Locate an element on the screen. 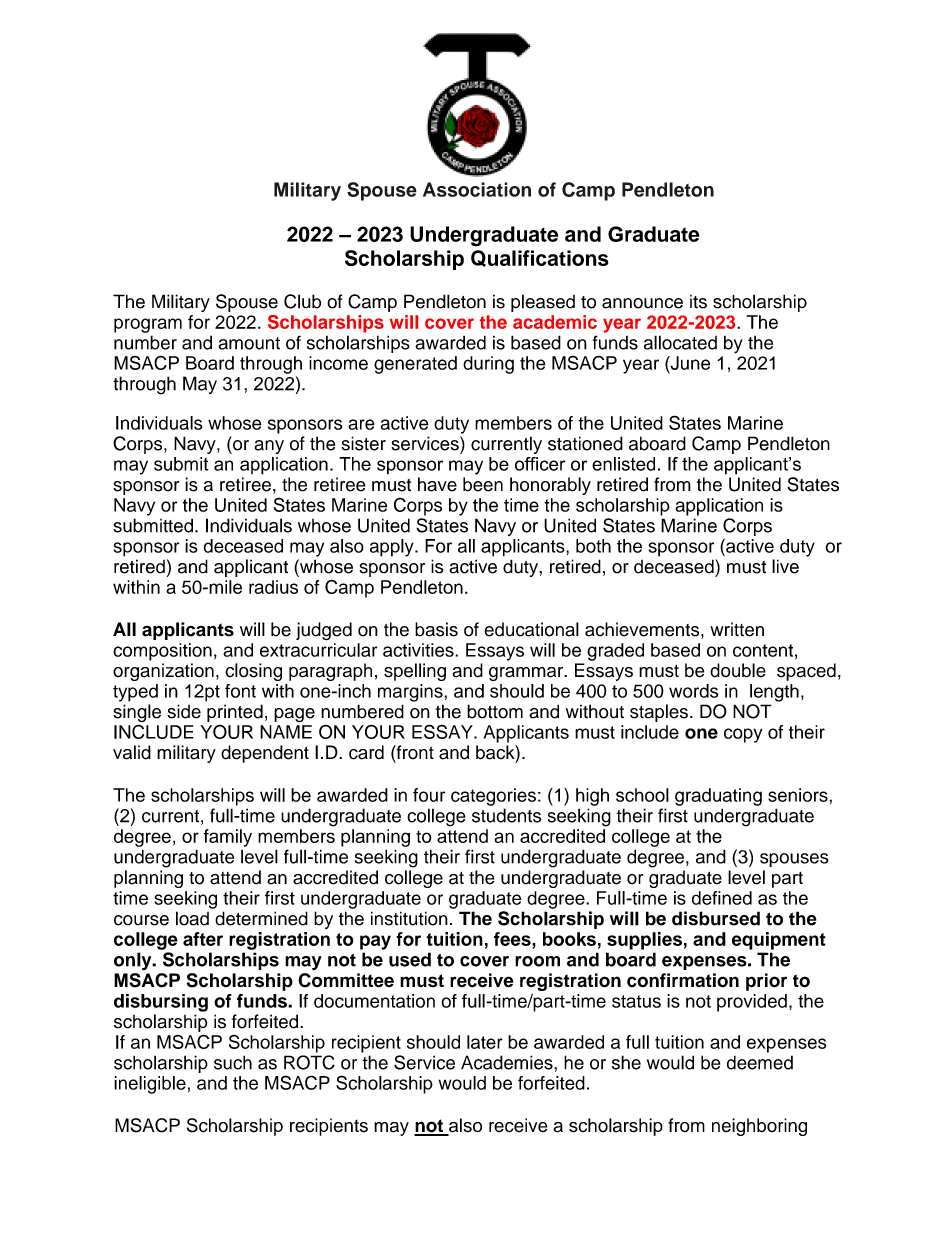 Image resolution: width=952 pixels, height=1233 pixels. any is located at coordinates (269, 447).
